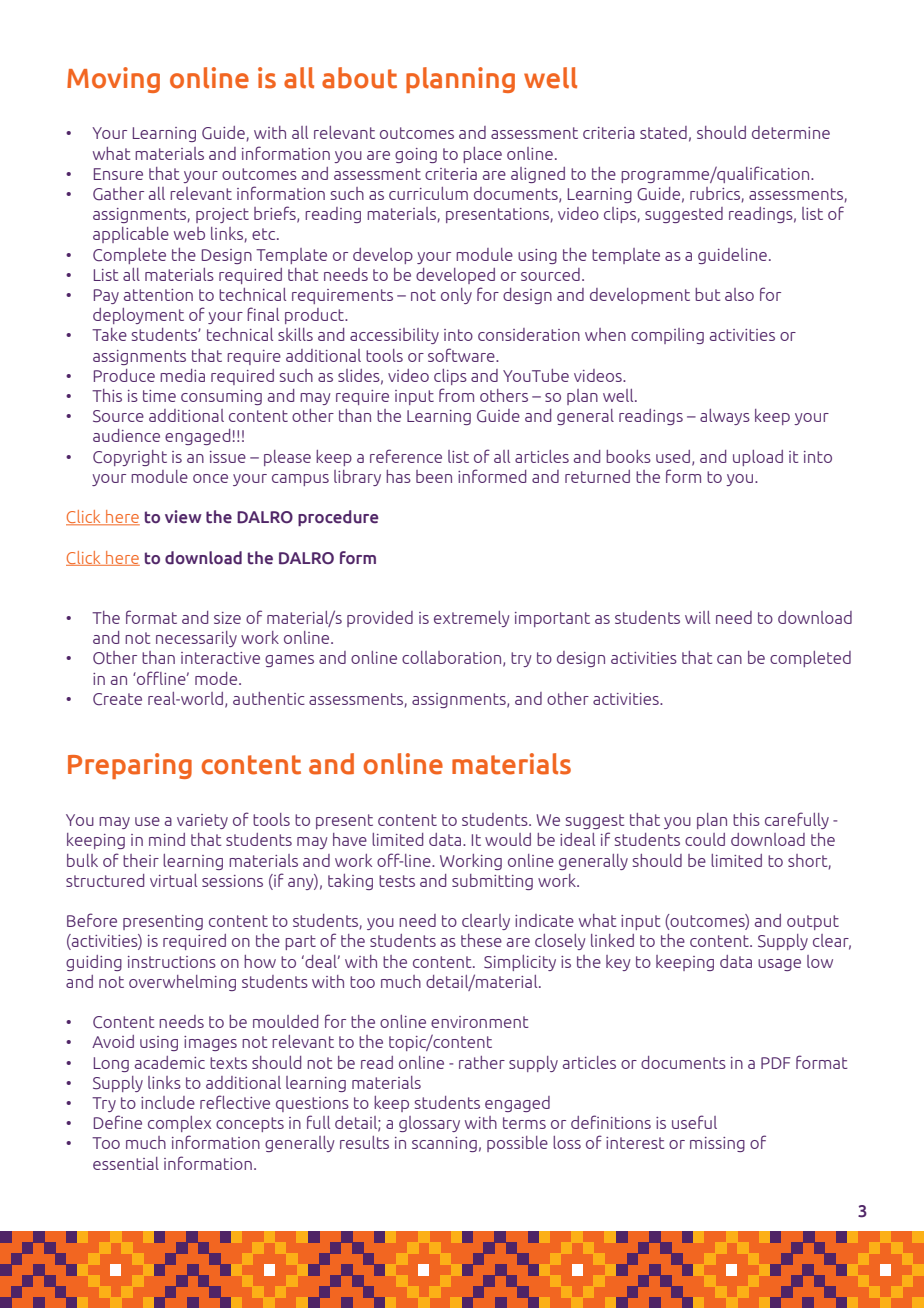 This screenshot has width=924, height=1308. Describe the element at coordinates (508, 839) in the screenshot. I see `would` at that location.
